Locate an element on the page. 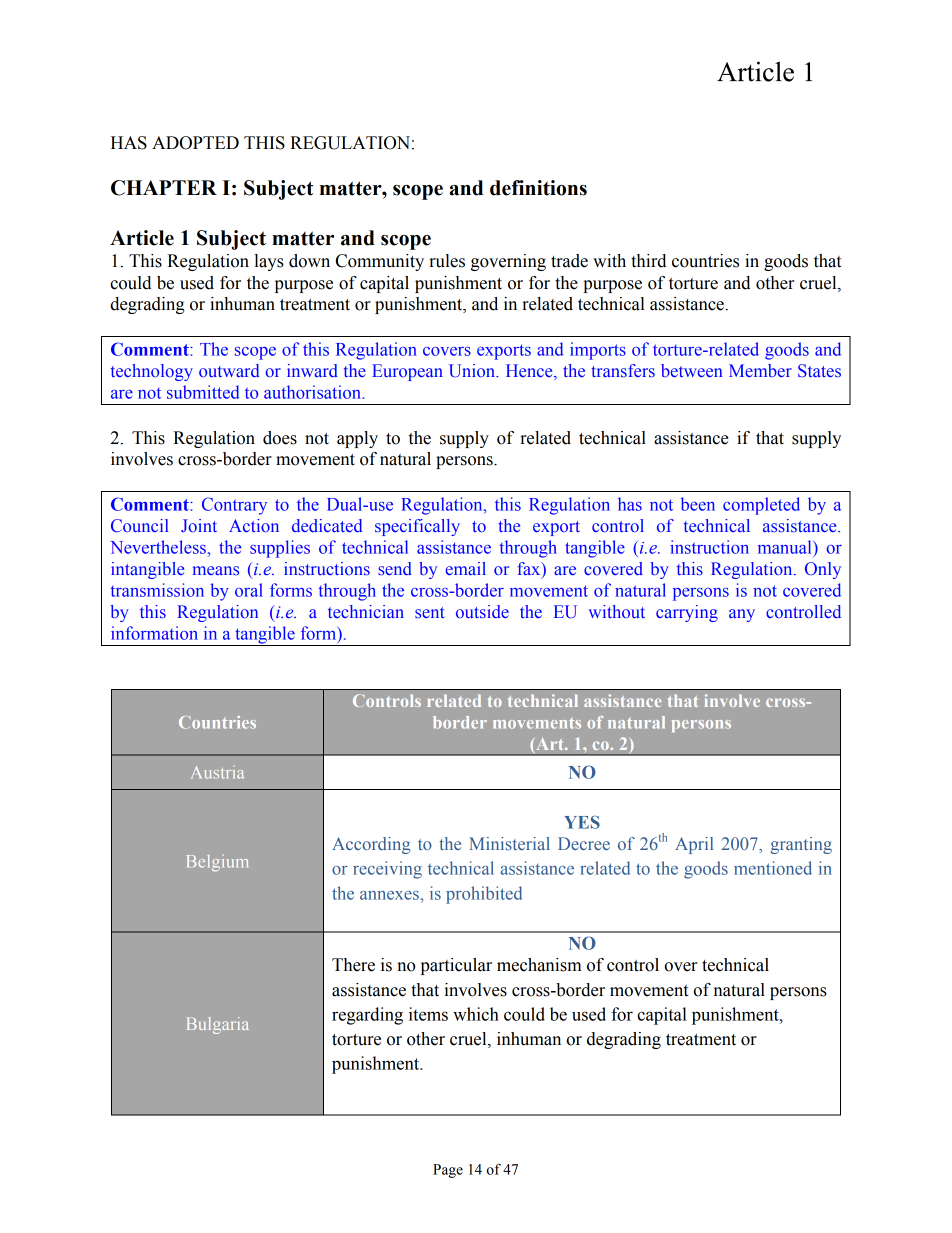 The height and width of the image is (1233, 952). outside is located at coordinates (482, 611).
